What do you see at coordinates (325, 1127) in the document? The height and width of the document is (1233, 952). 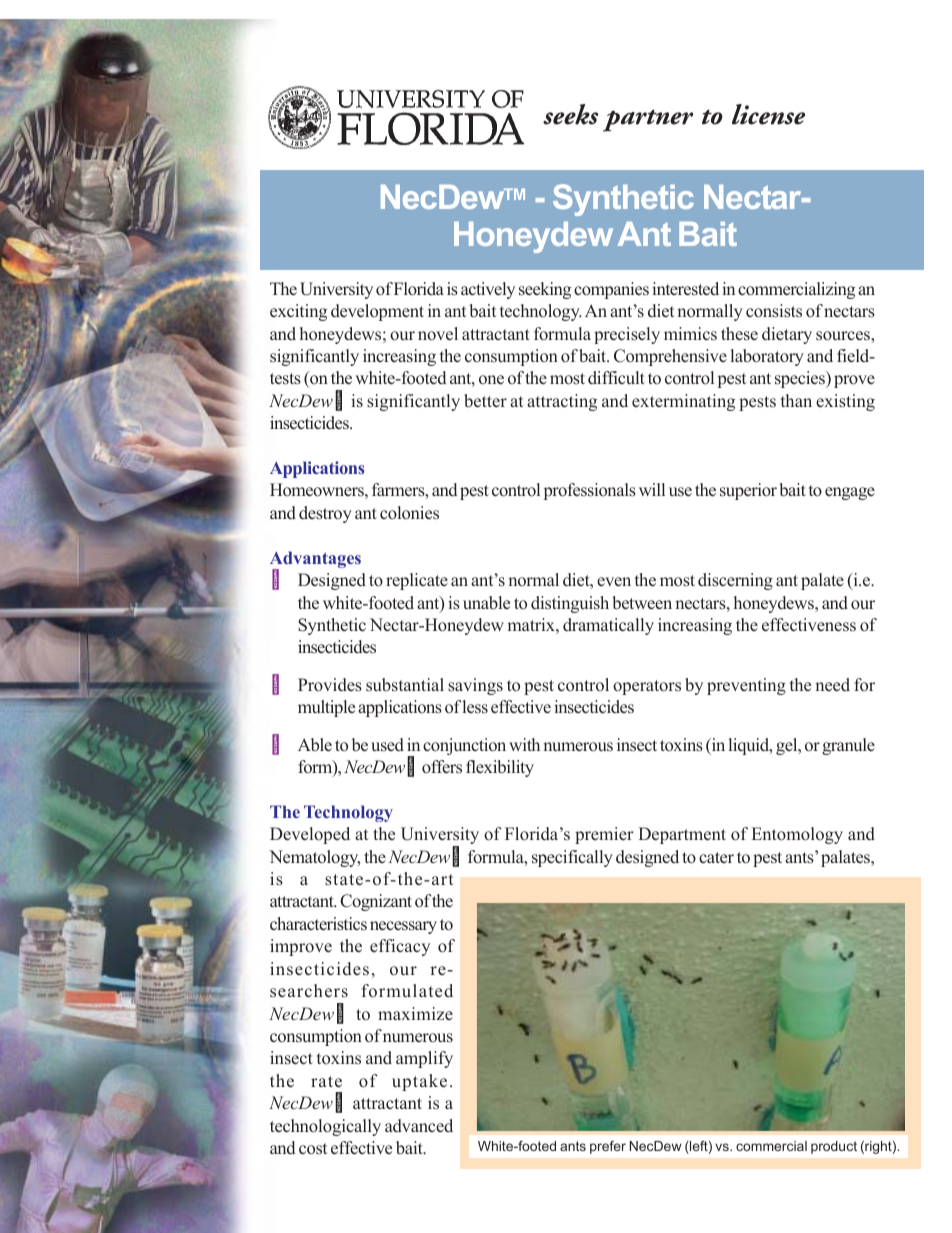 I see `technologically` at bounding box center [325, 1127].
